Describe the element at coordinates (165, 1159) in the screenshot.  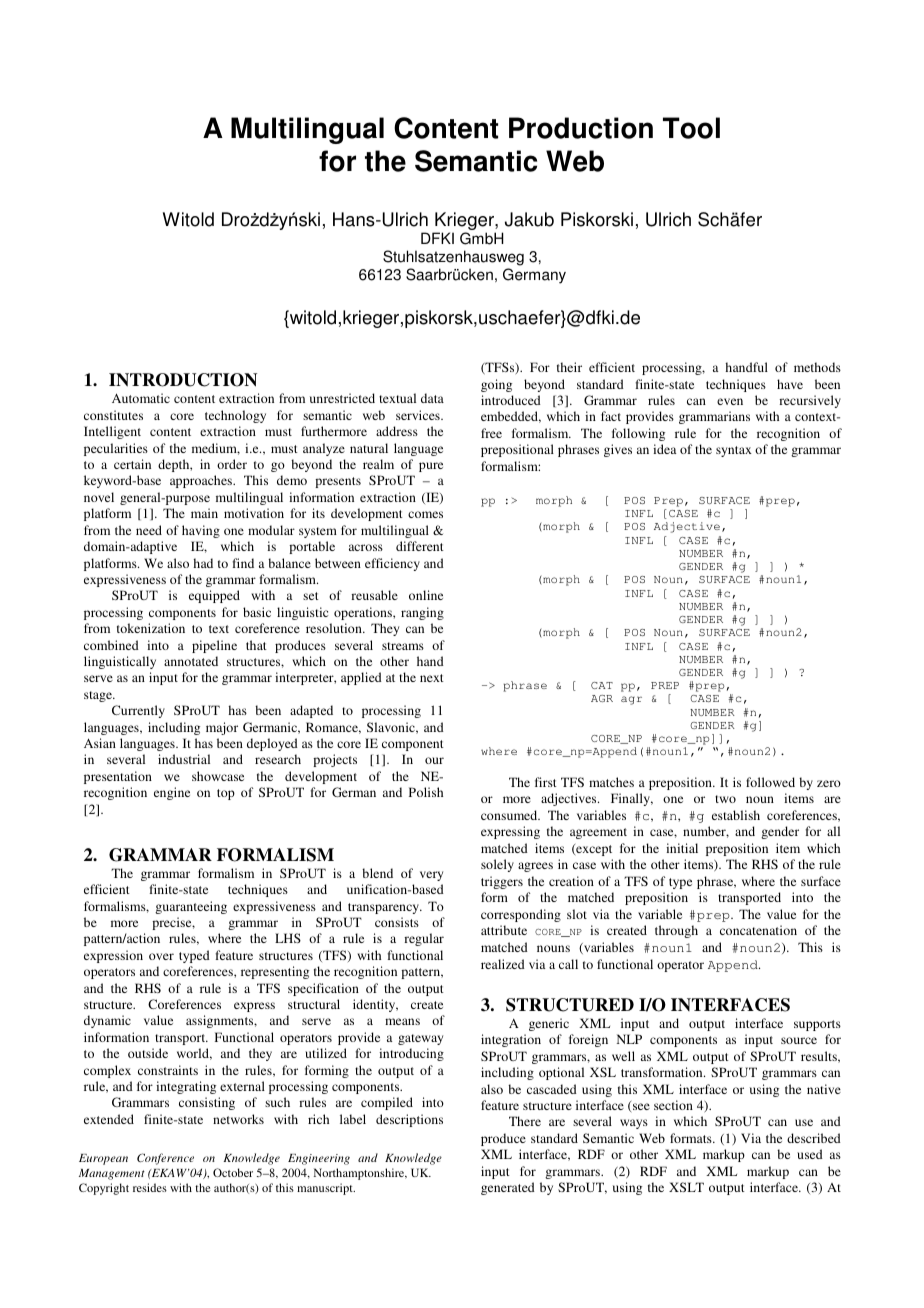
I see `Conference` at that location.
